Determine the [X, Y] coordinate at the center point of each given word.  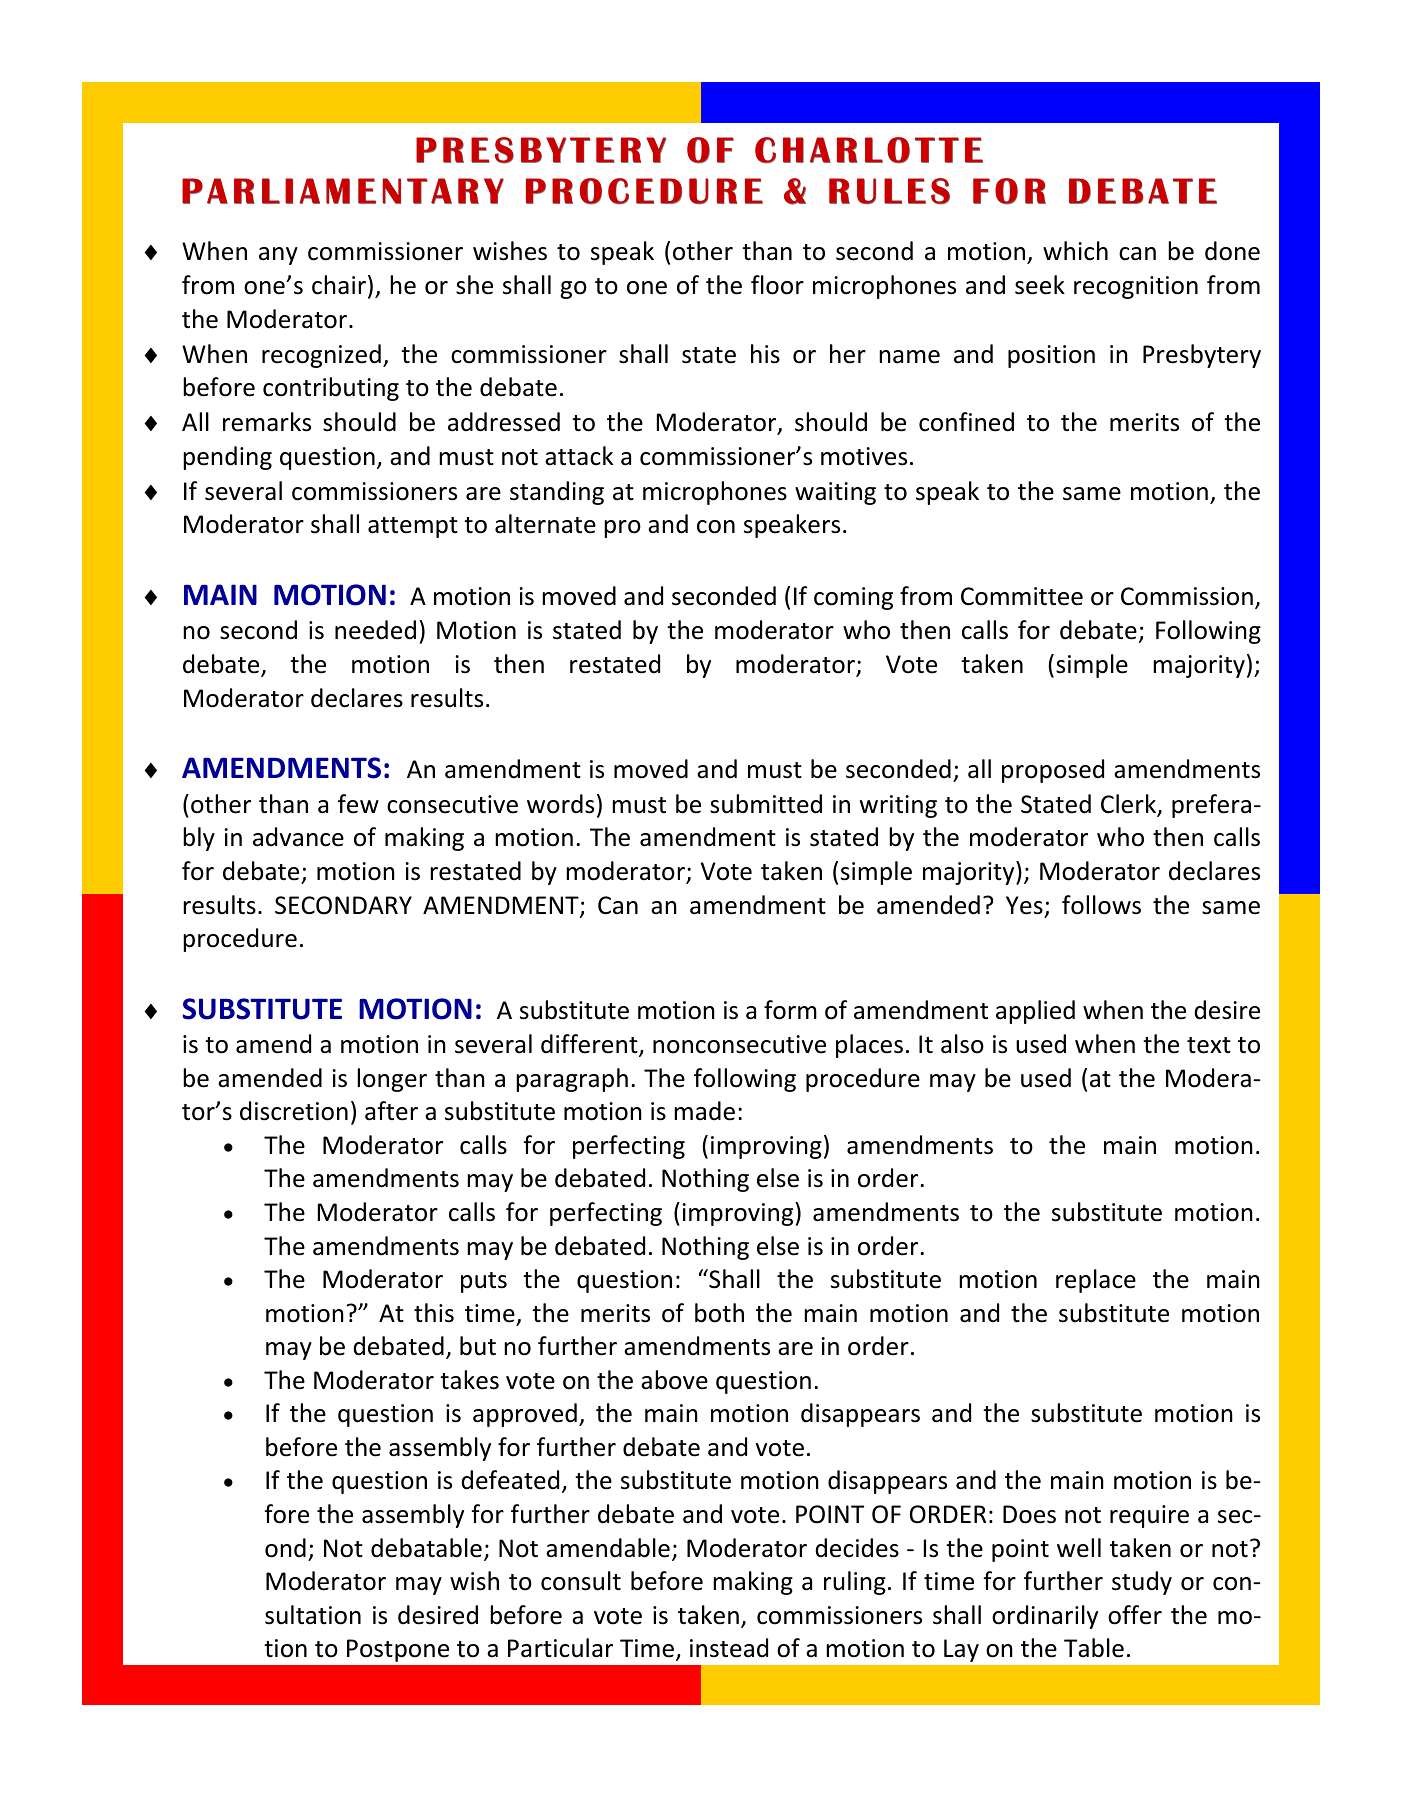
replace [1096, 1281]
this [434, 1313]
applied [1035, 1012]
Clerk [1129, 805]
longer [392, 1080]
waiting [835, 493]
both [719, 1313]
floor [777, 285]
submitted [766, 804]
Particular [560, 1648]
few [358, 804]
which [1075, 251]
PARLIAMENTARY [343, 191]
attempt [413, 527]
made [704, 1111]
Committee [1022, 596]
